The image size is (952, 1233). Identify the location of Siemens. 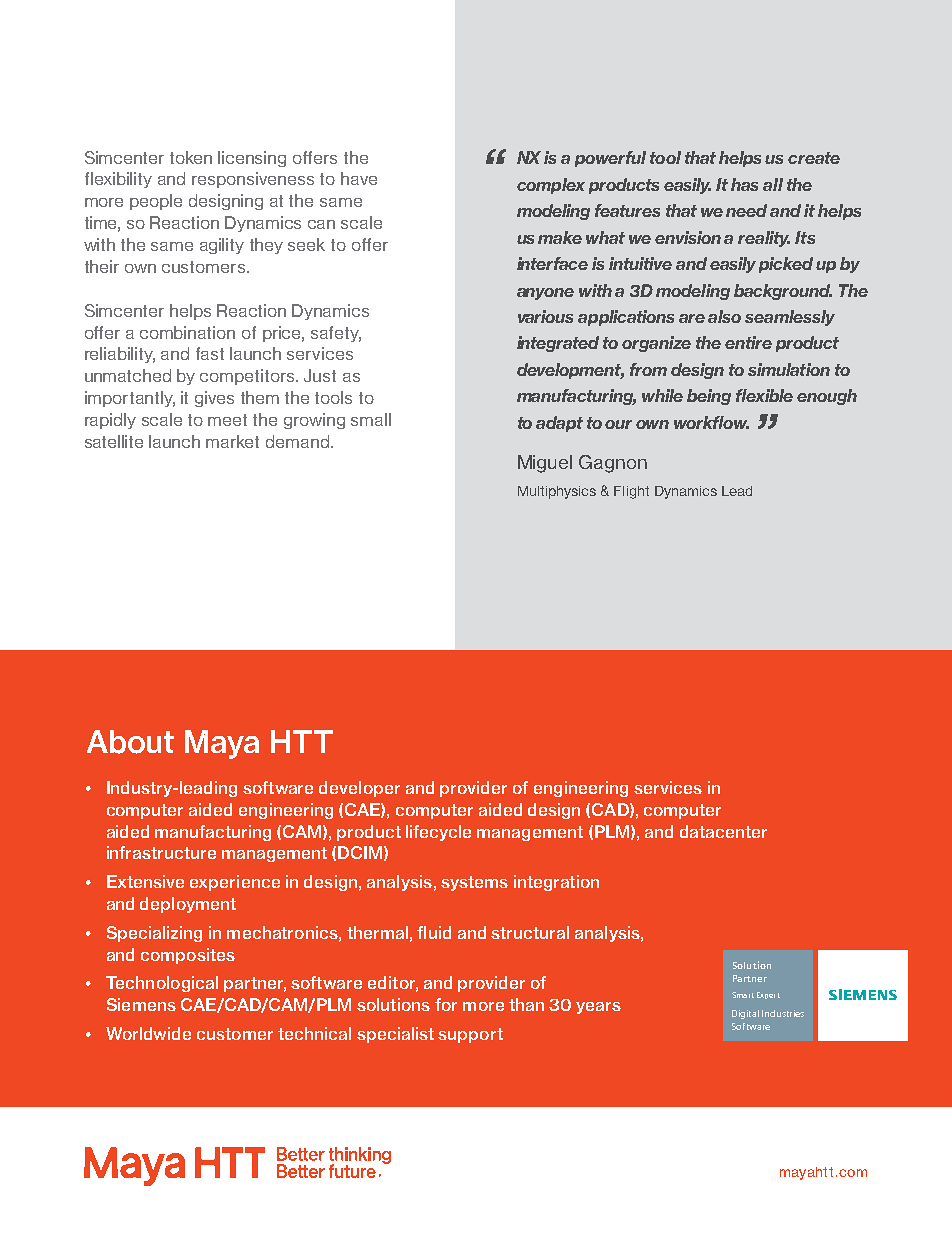
(141, 1004).
